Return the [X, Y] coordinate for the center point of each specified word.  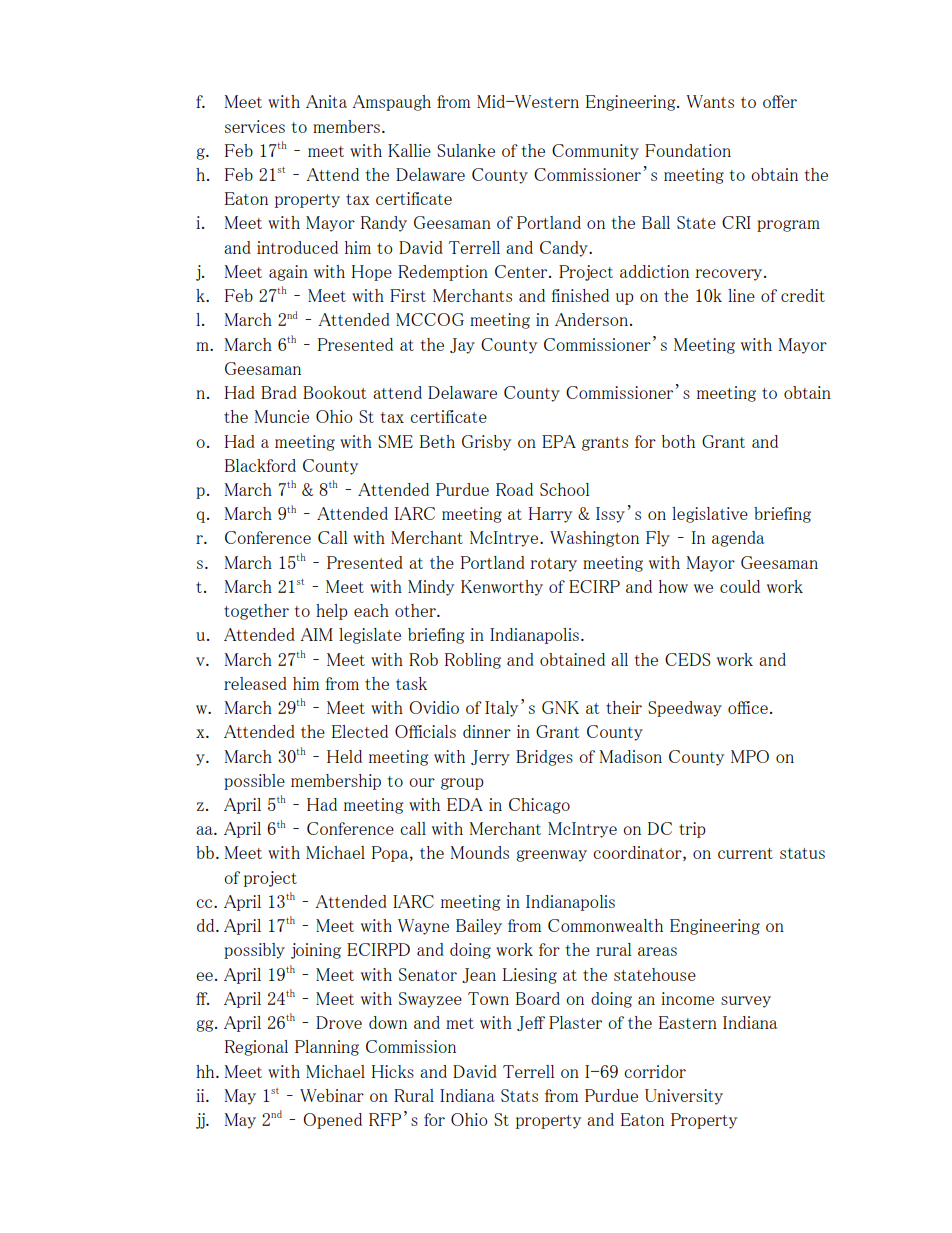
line [741, 295]
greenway [551, 856]
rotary [553, 565]
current [745, 853]
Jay [462, 346]
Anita [326, 101]
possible [254, 782]
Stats [519, 1095]
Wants [710, 101]
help [332, 612]
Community [595, 152]
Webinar [332, 1095]
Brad [279, 392]
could [740, 586]
